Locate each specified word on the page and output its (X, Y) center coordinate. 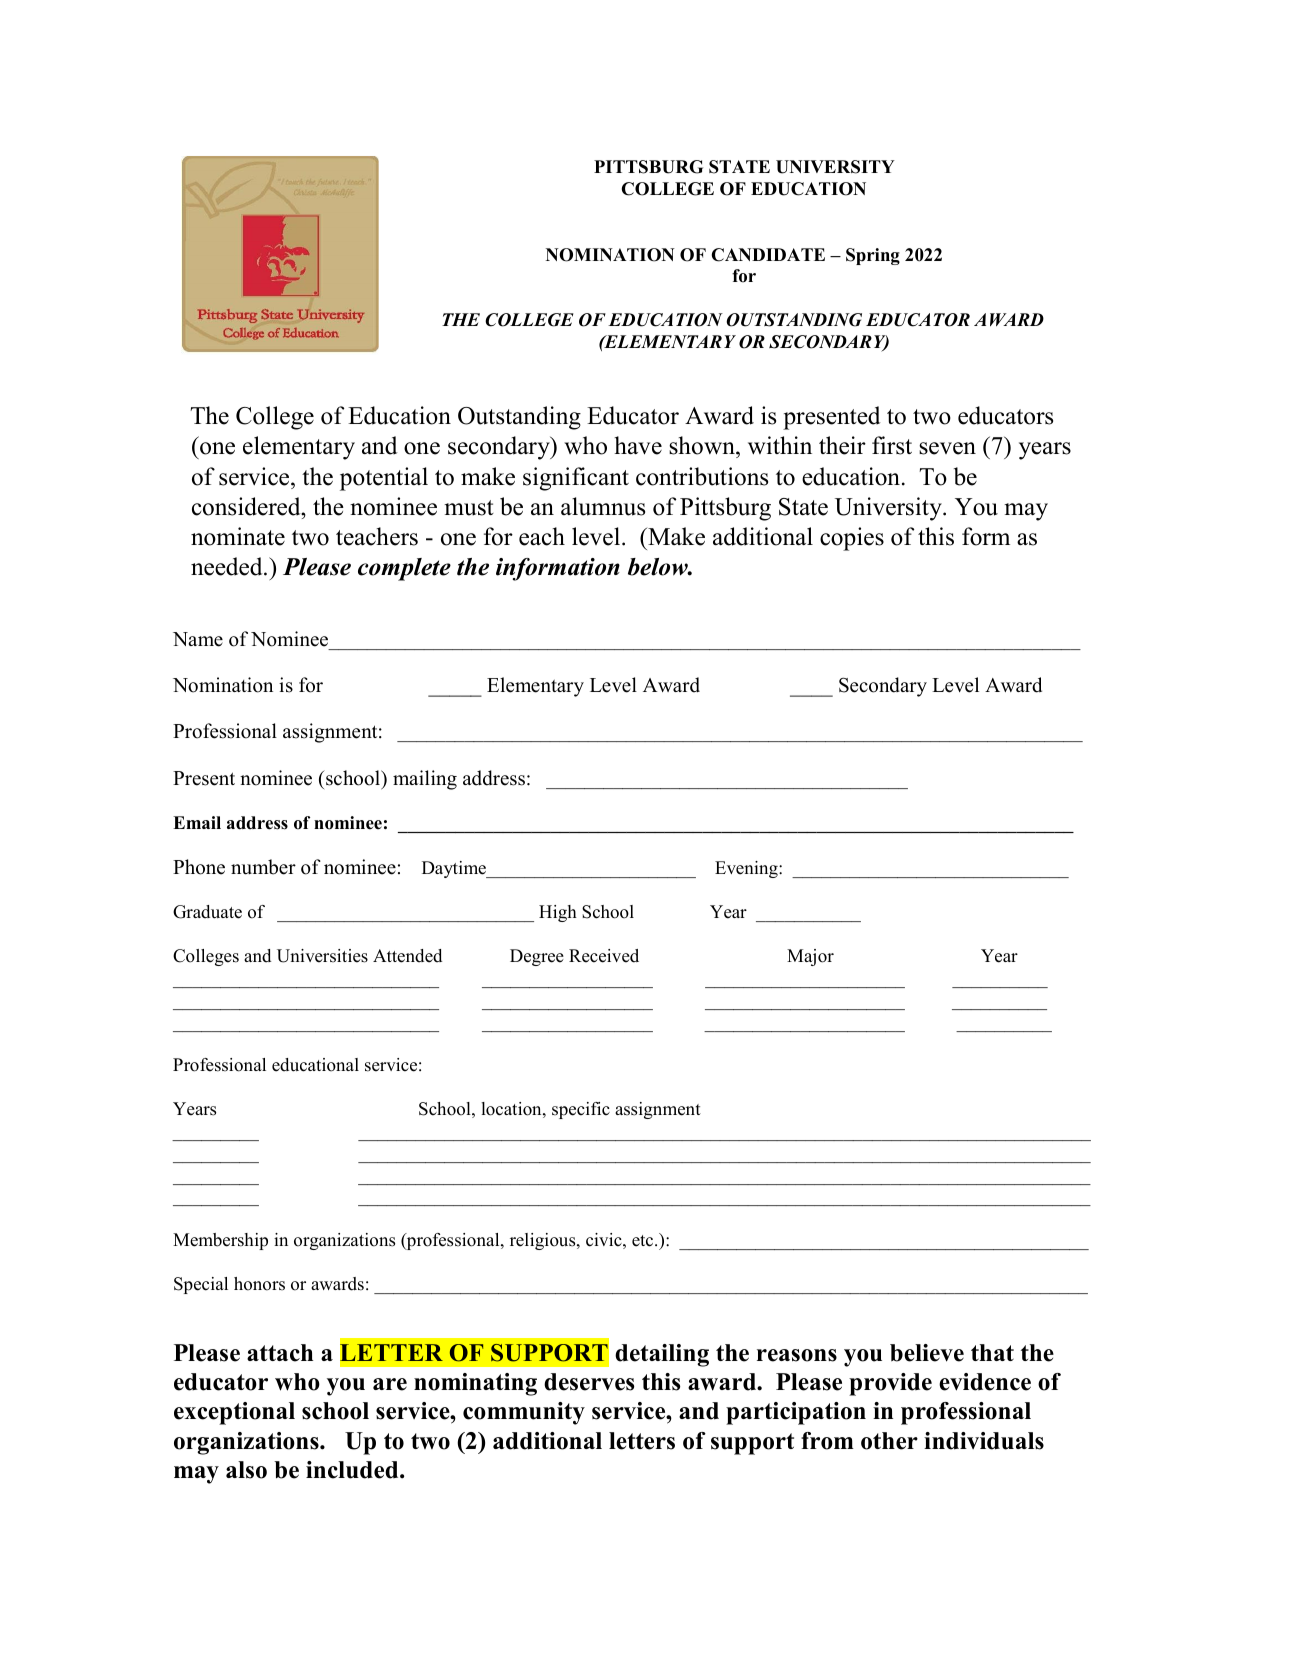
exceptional (234, 1413)
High (558, 913)
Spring (873, 256)
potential (384, 479)
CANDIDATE (768, 255)
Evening (747, 869)
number (263, 867)
